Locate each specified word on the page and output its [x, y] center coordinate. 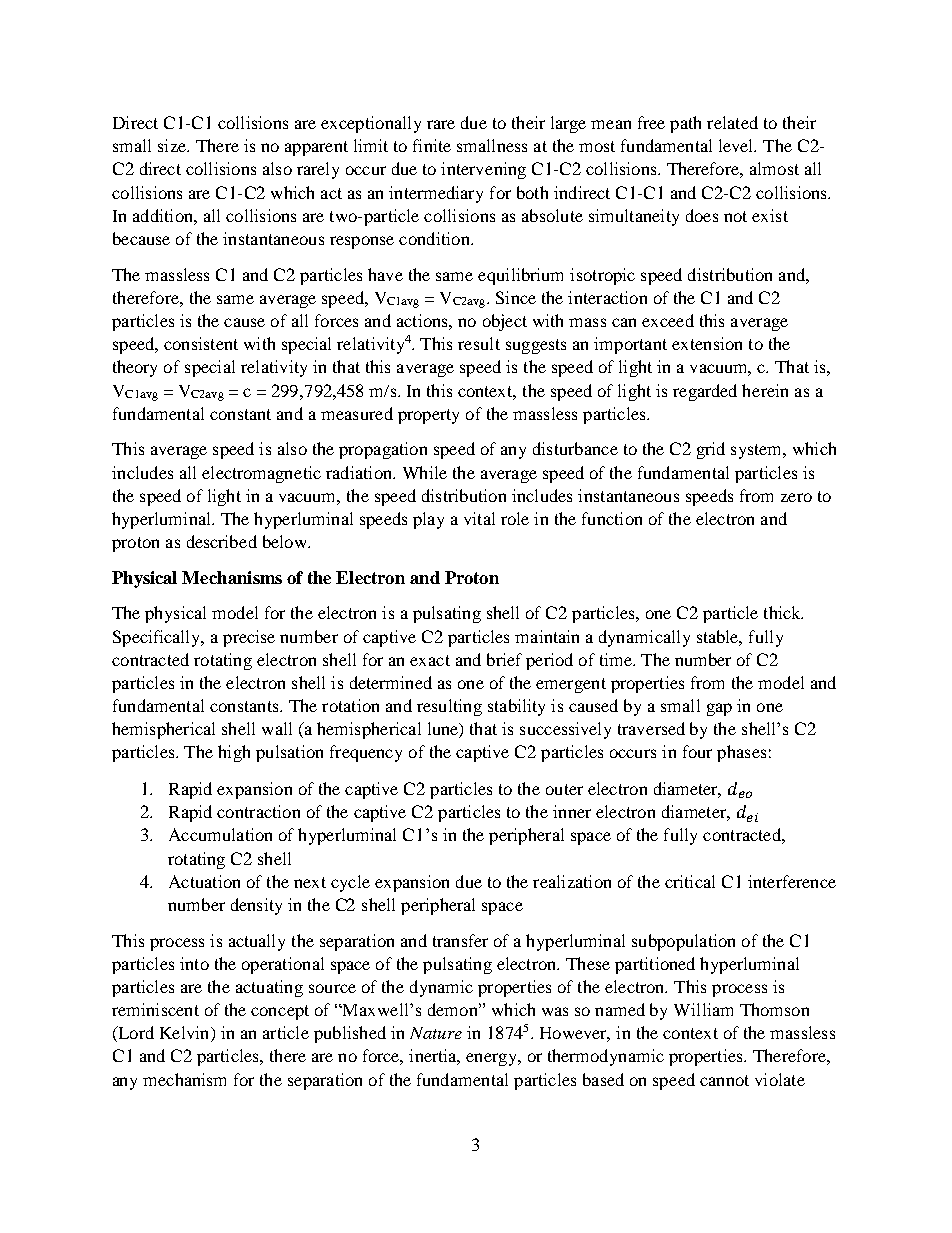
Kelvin [186, 1034]
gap [719, 709]
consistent [201, 343]
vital [479, 518]
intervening [483, 170]
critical [690, 881]
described [222, 541]
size [173, 145]
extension [707, 343]
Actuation [204, 881]
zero [796, 497]
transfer [460, 940]
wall [277, 728]
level [737, 145]
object [505, 322]
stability [516, 707]
